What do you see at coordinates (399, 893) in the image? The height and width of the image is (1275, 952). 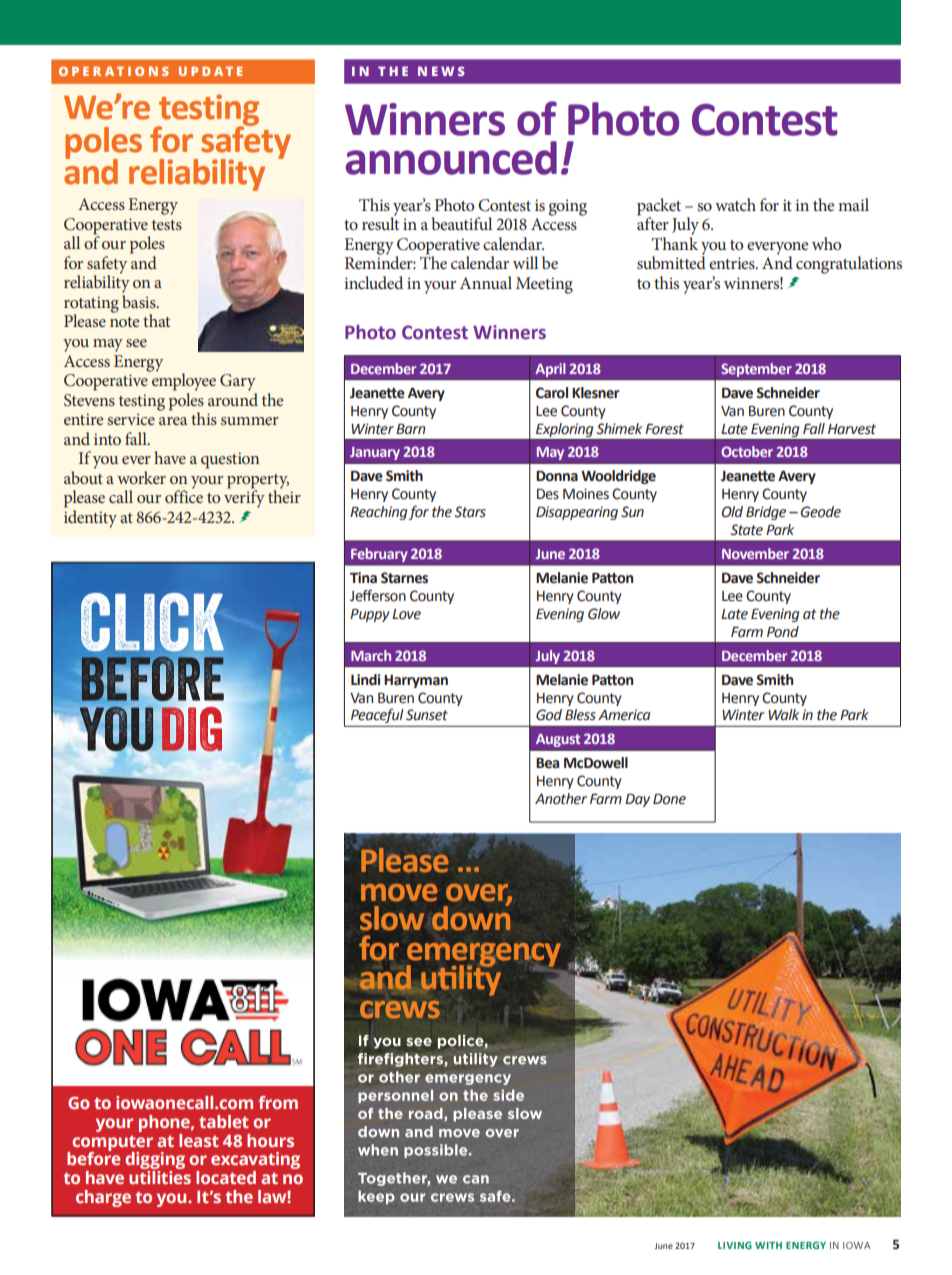 I see `move` at bounding box center [399, 893].
